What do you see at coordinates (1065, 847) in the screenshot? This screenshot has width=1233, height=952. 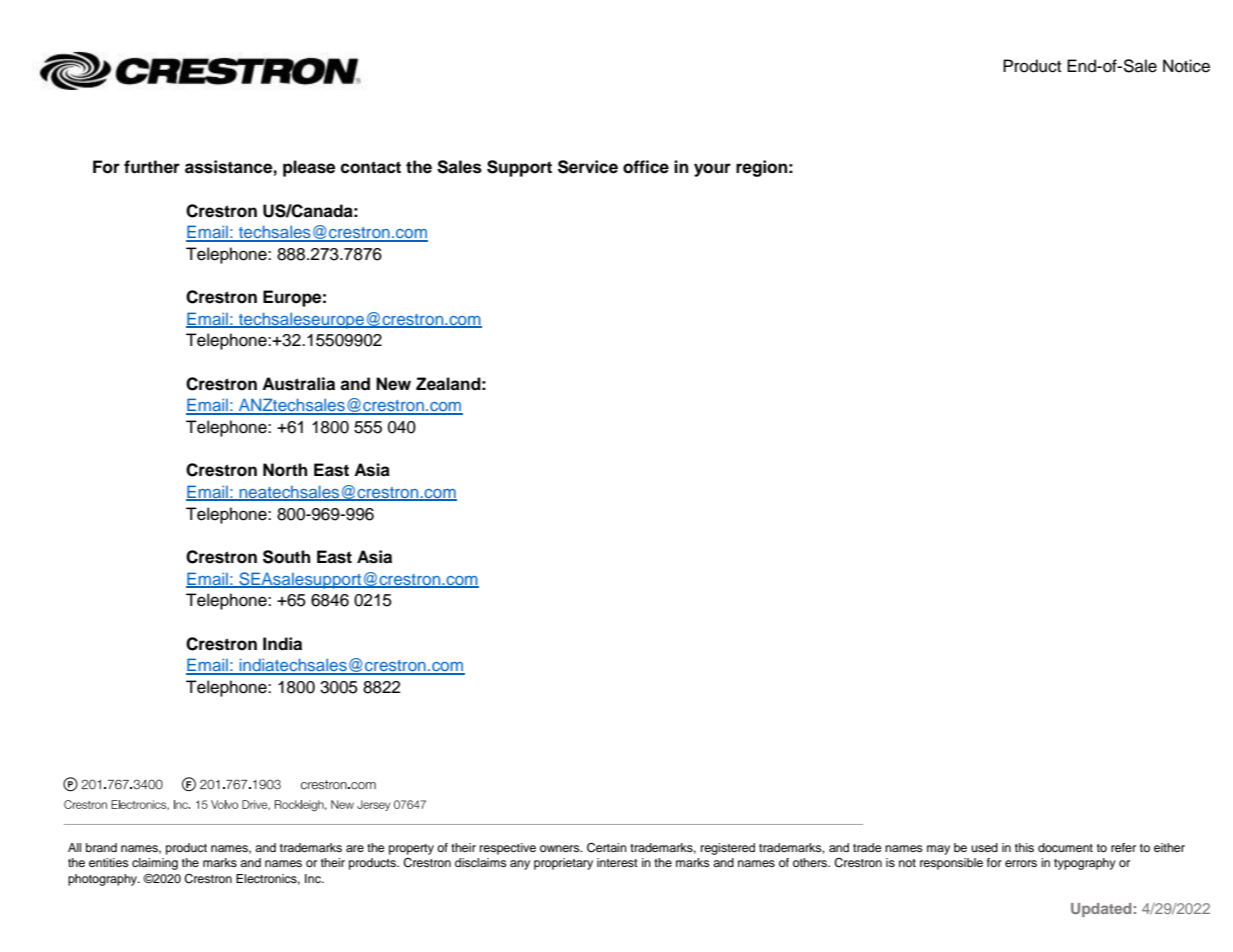 I see `document` at bounding box center [1065, 847].
